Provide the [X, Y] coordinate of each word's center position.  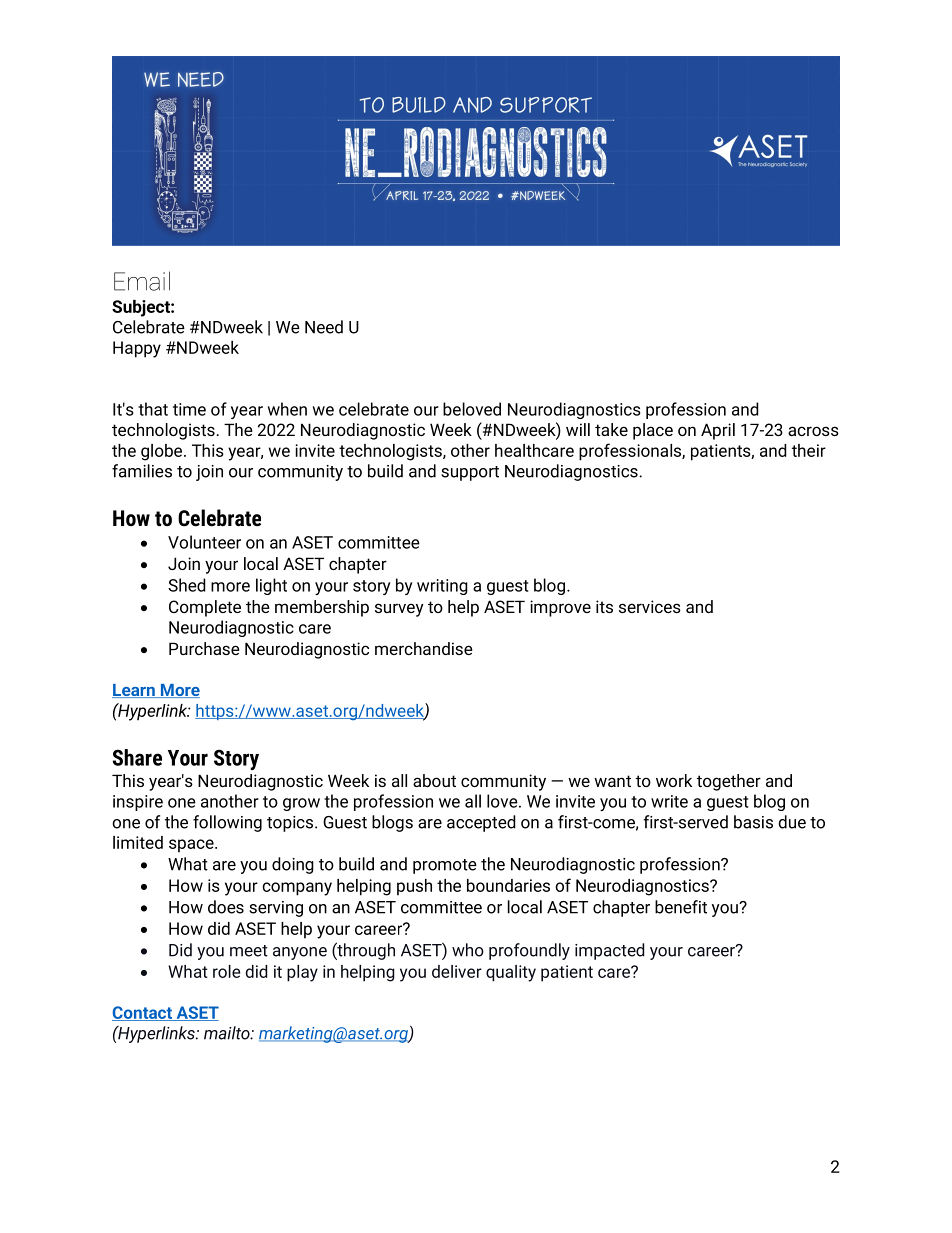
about [434, 780]
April [718, 431]
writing [442, 587]
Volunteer [204, 542]
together [729, 782]
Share [137, 757]
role [227, 971]
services [650, 606]
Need [324, 327]
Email [142, 281]
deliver [457, 971]
